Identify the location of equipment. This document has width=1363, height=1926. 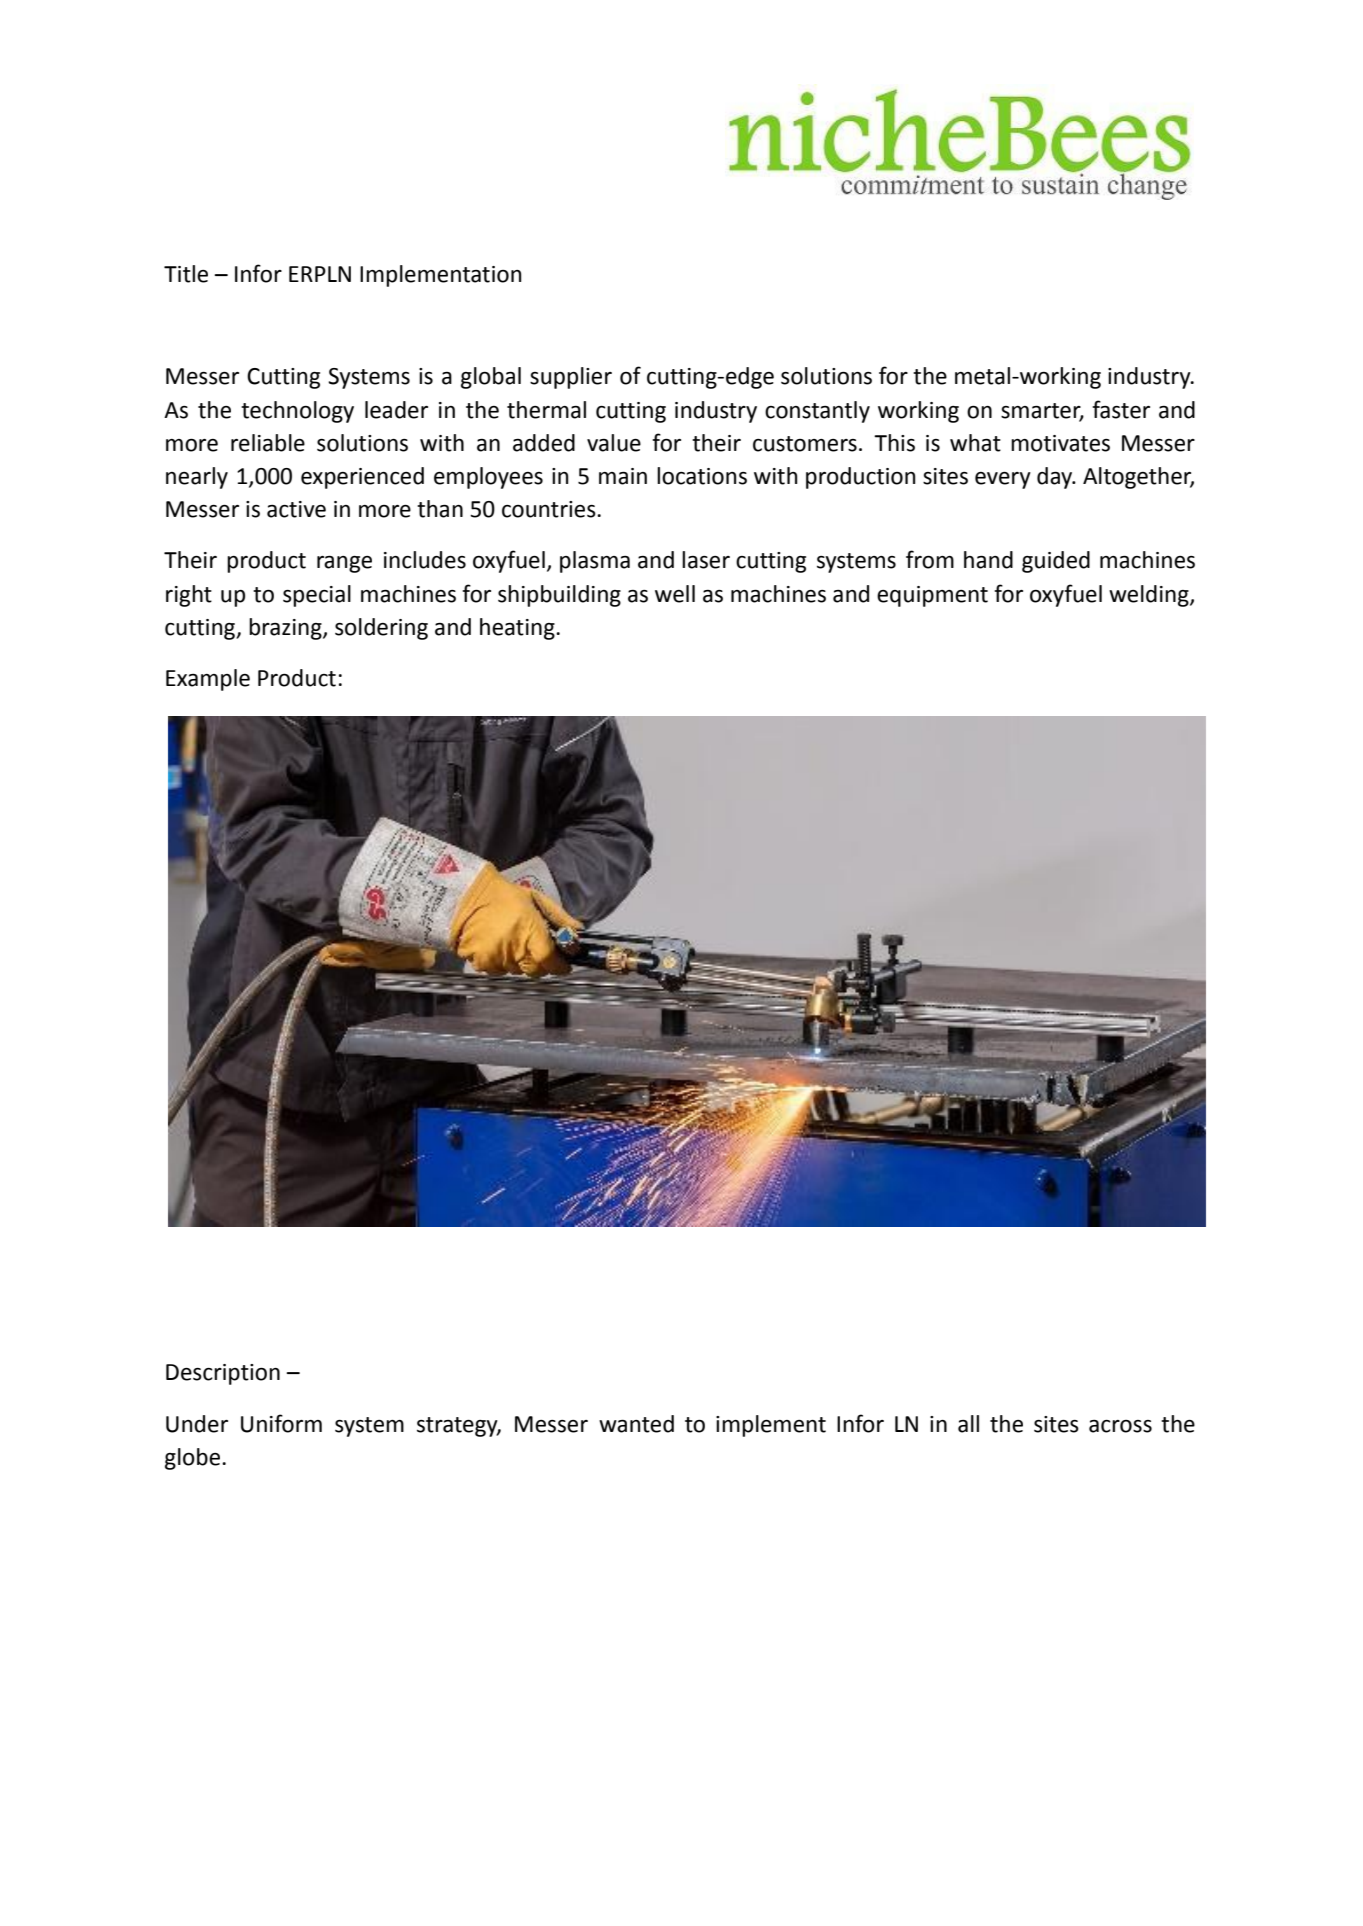
(932, 596).
